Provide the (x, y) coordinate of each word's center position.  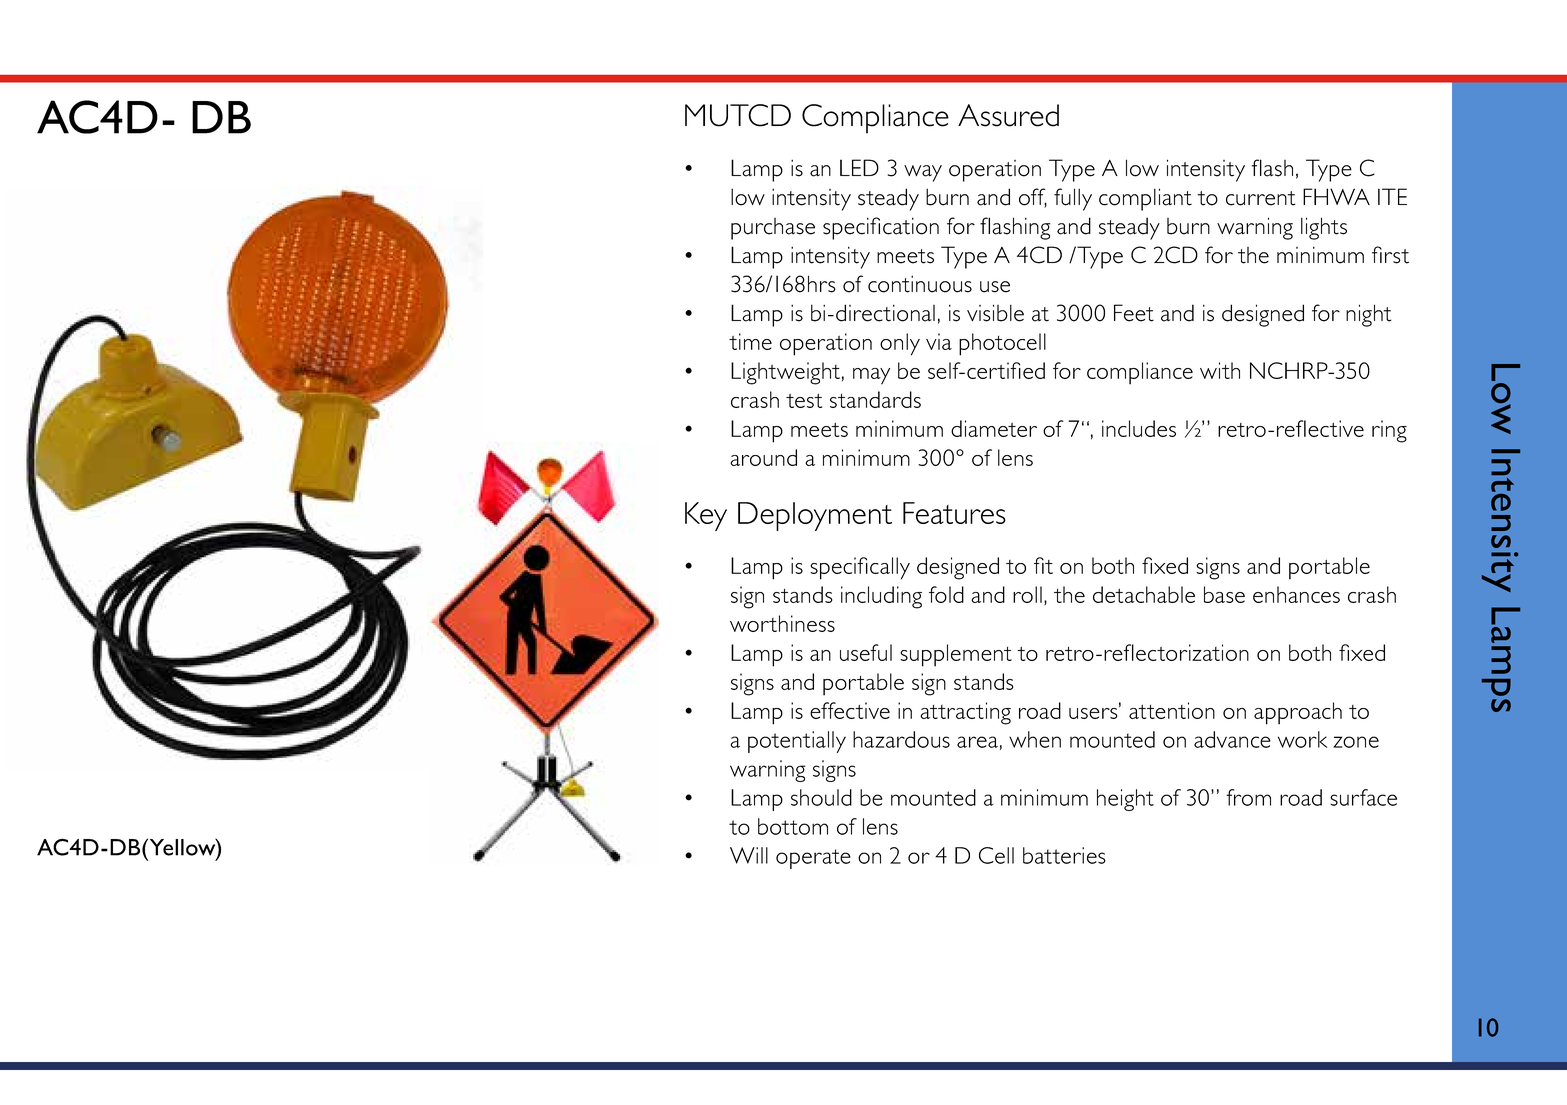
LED (859, 167)
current (1261, 198)
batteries (1064, 855)
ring (1389, 431)
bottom (793, 826)
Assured (1008, 115)
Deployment (815, 516)
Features (954, 513)
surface (1363, 797)
